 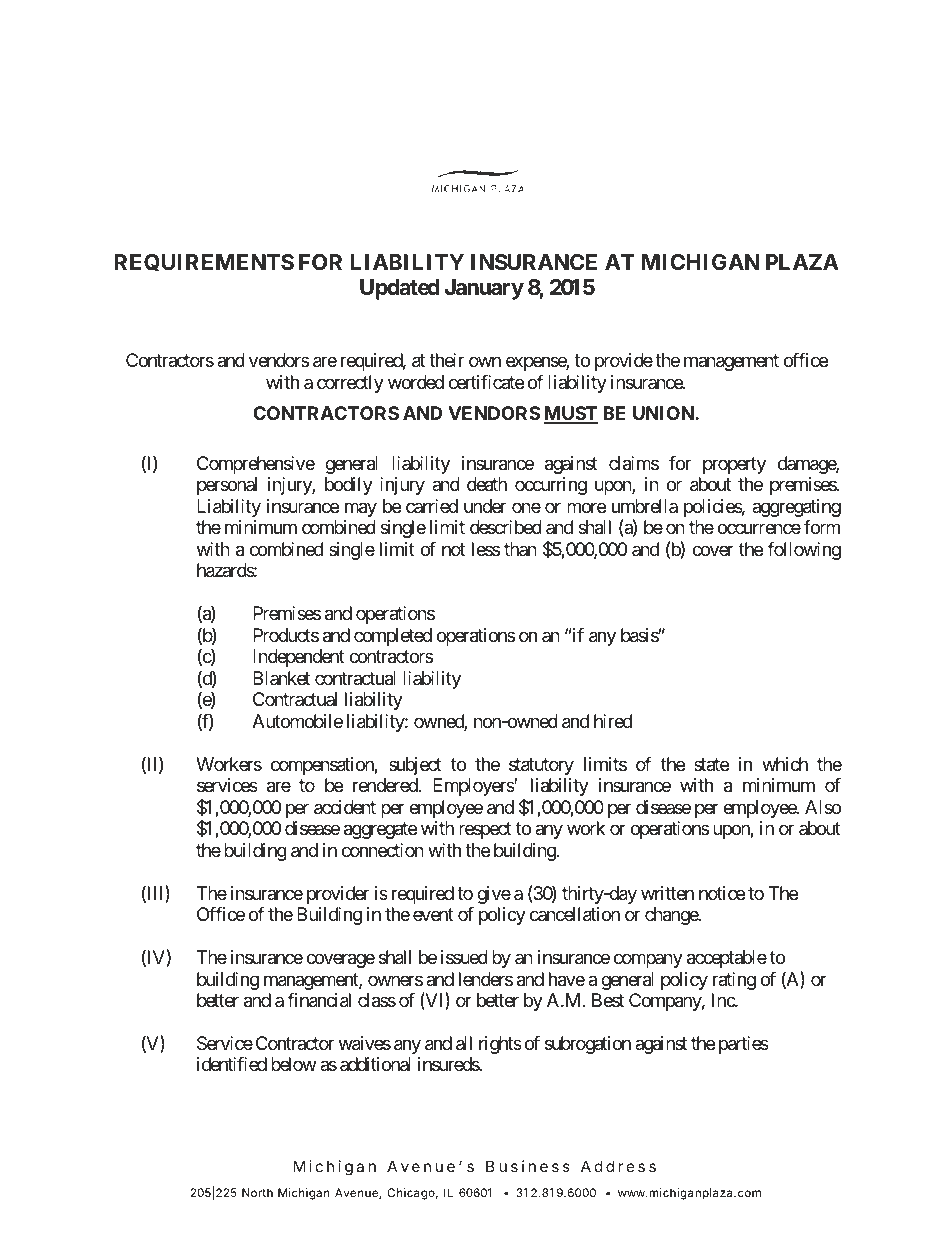 What do you see at coordinates (350, 384) in the screenshot?
I see `correctly` at bounding box center [350, 384].
